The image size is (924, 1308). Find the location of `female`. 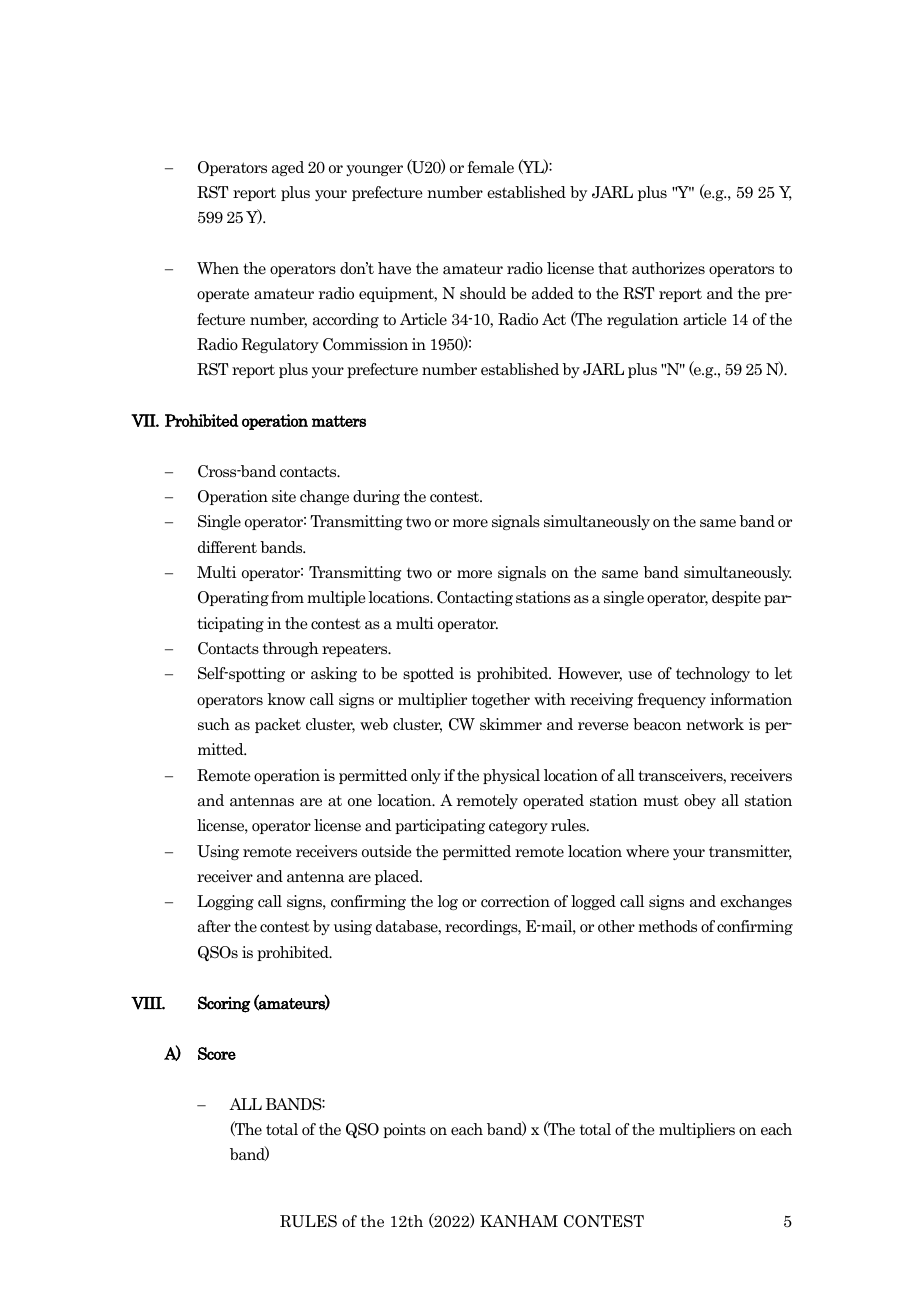

female is located at coordinates (490, 167).
